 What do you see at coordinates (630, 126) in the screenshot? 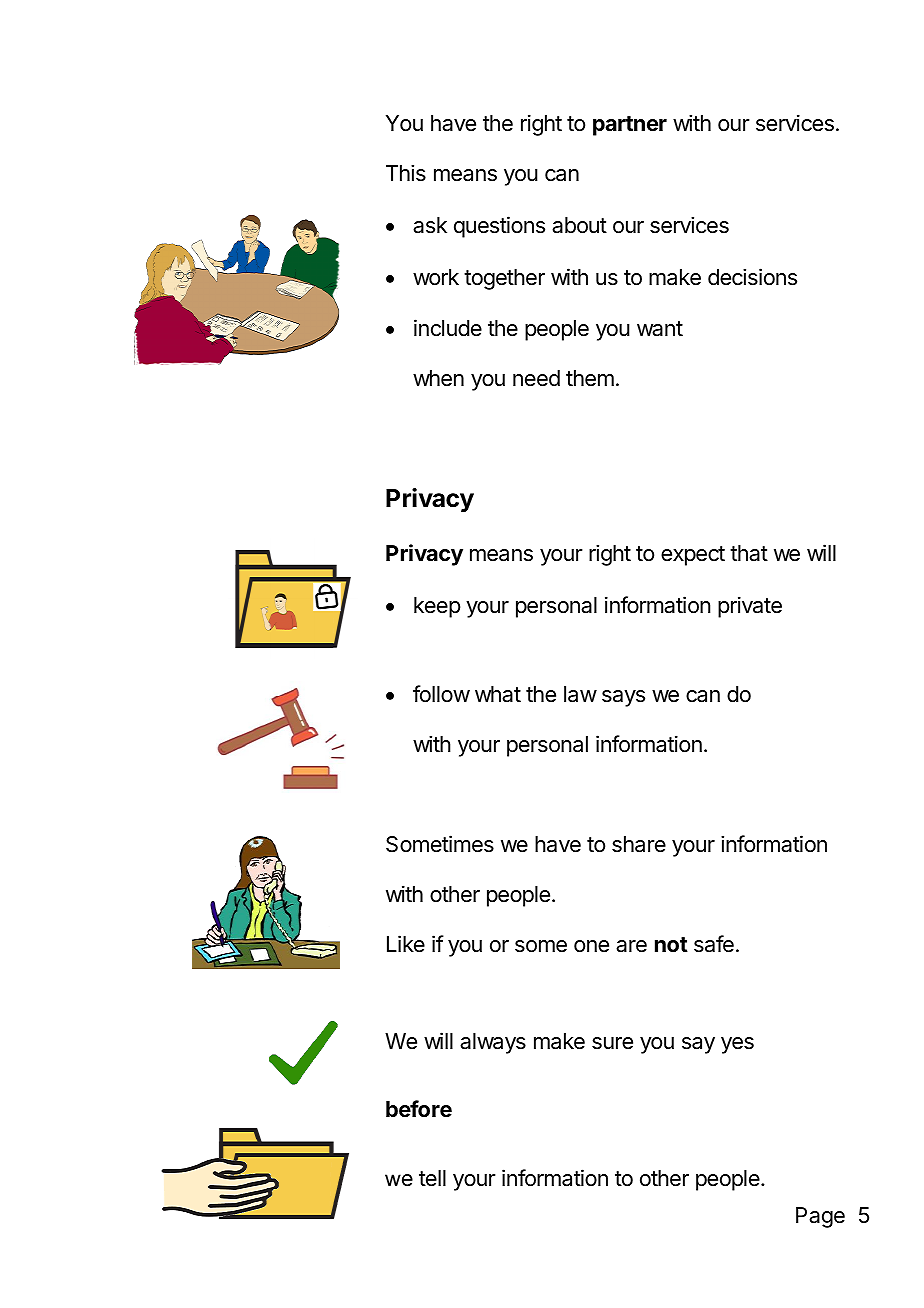
I see `partner` at bounding box center [630, 126].
